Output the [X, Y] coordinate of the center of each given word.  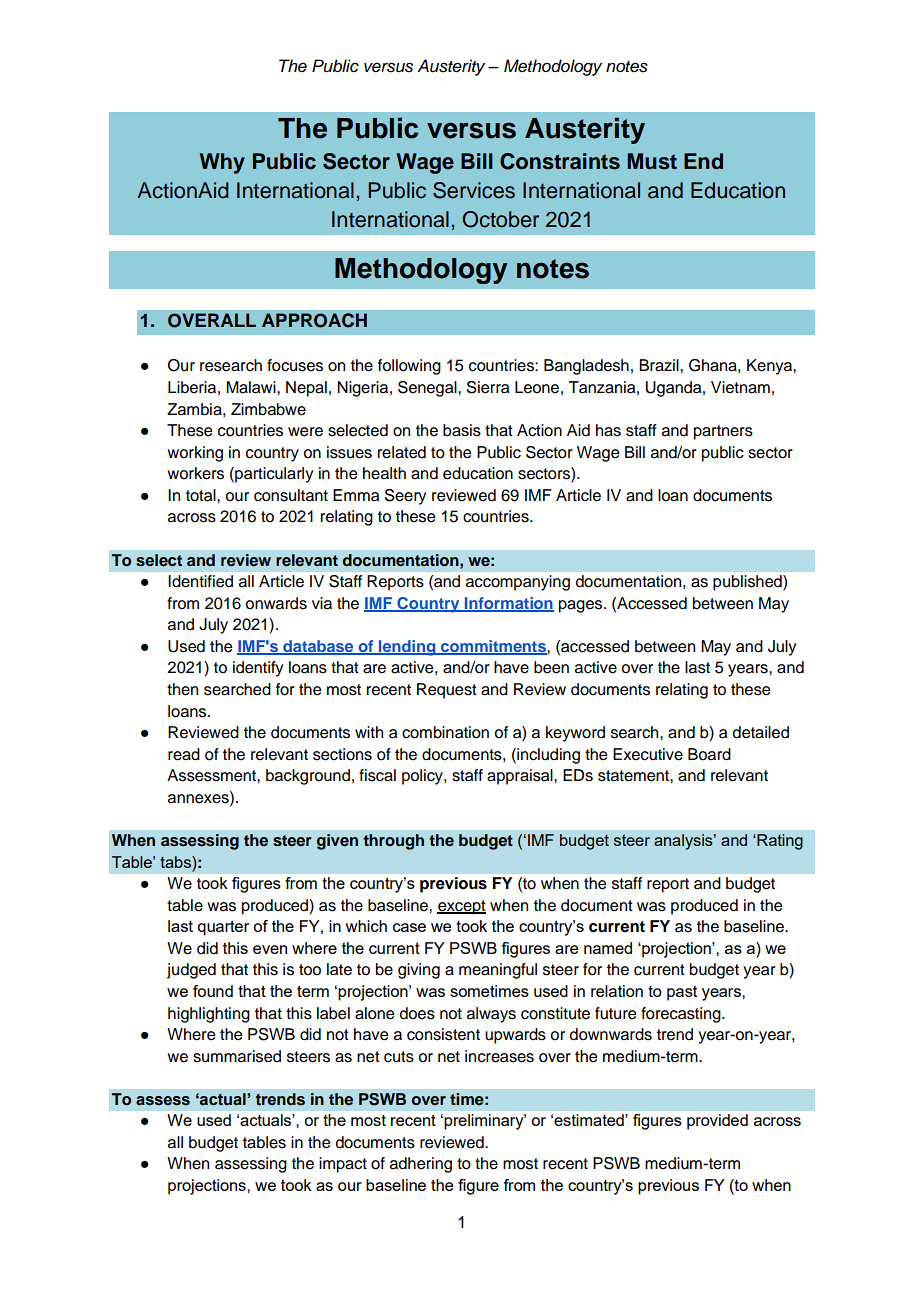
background [308, 777]
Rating [779, 842]
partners [723, 432]
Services [474, 190]
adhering [421, 1165]
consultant [291, 495]
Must [652, 161]
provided [717, 1122]
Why [222, 163]
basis [462, 430]
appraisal [521, 777]
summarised [237, 1056]
